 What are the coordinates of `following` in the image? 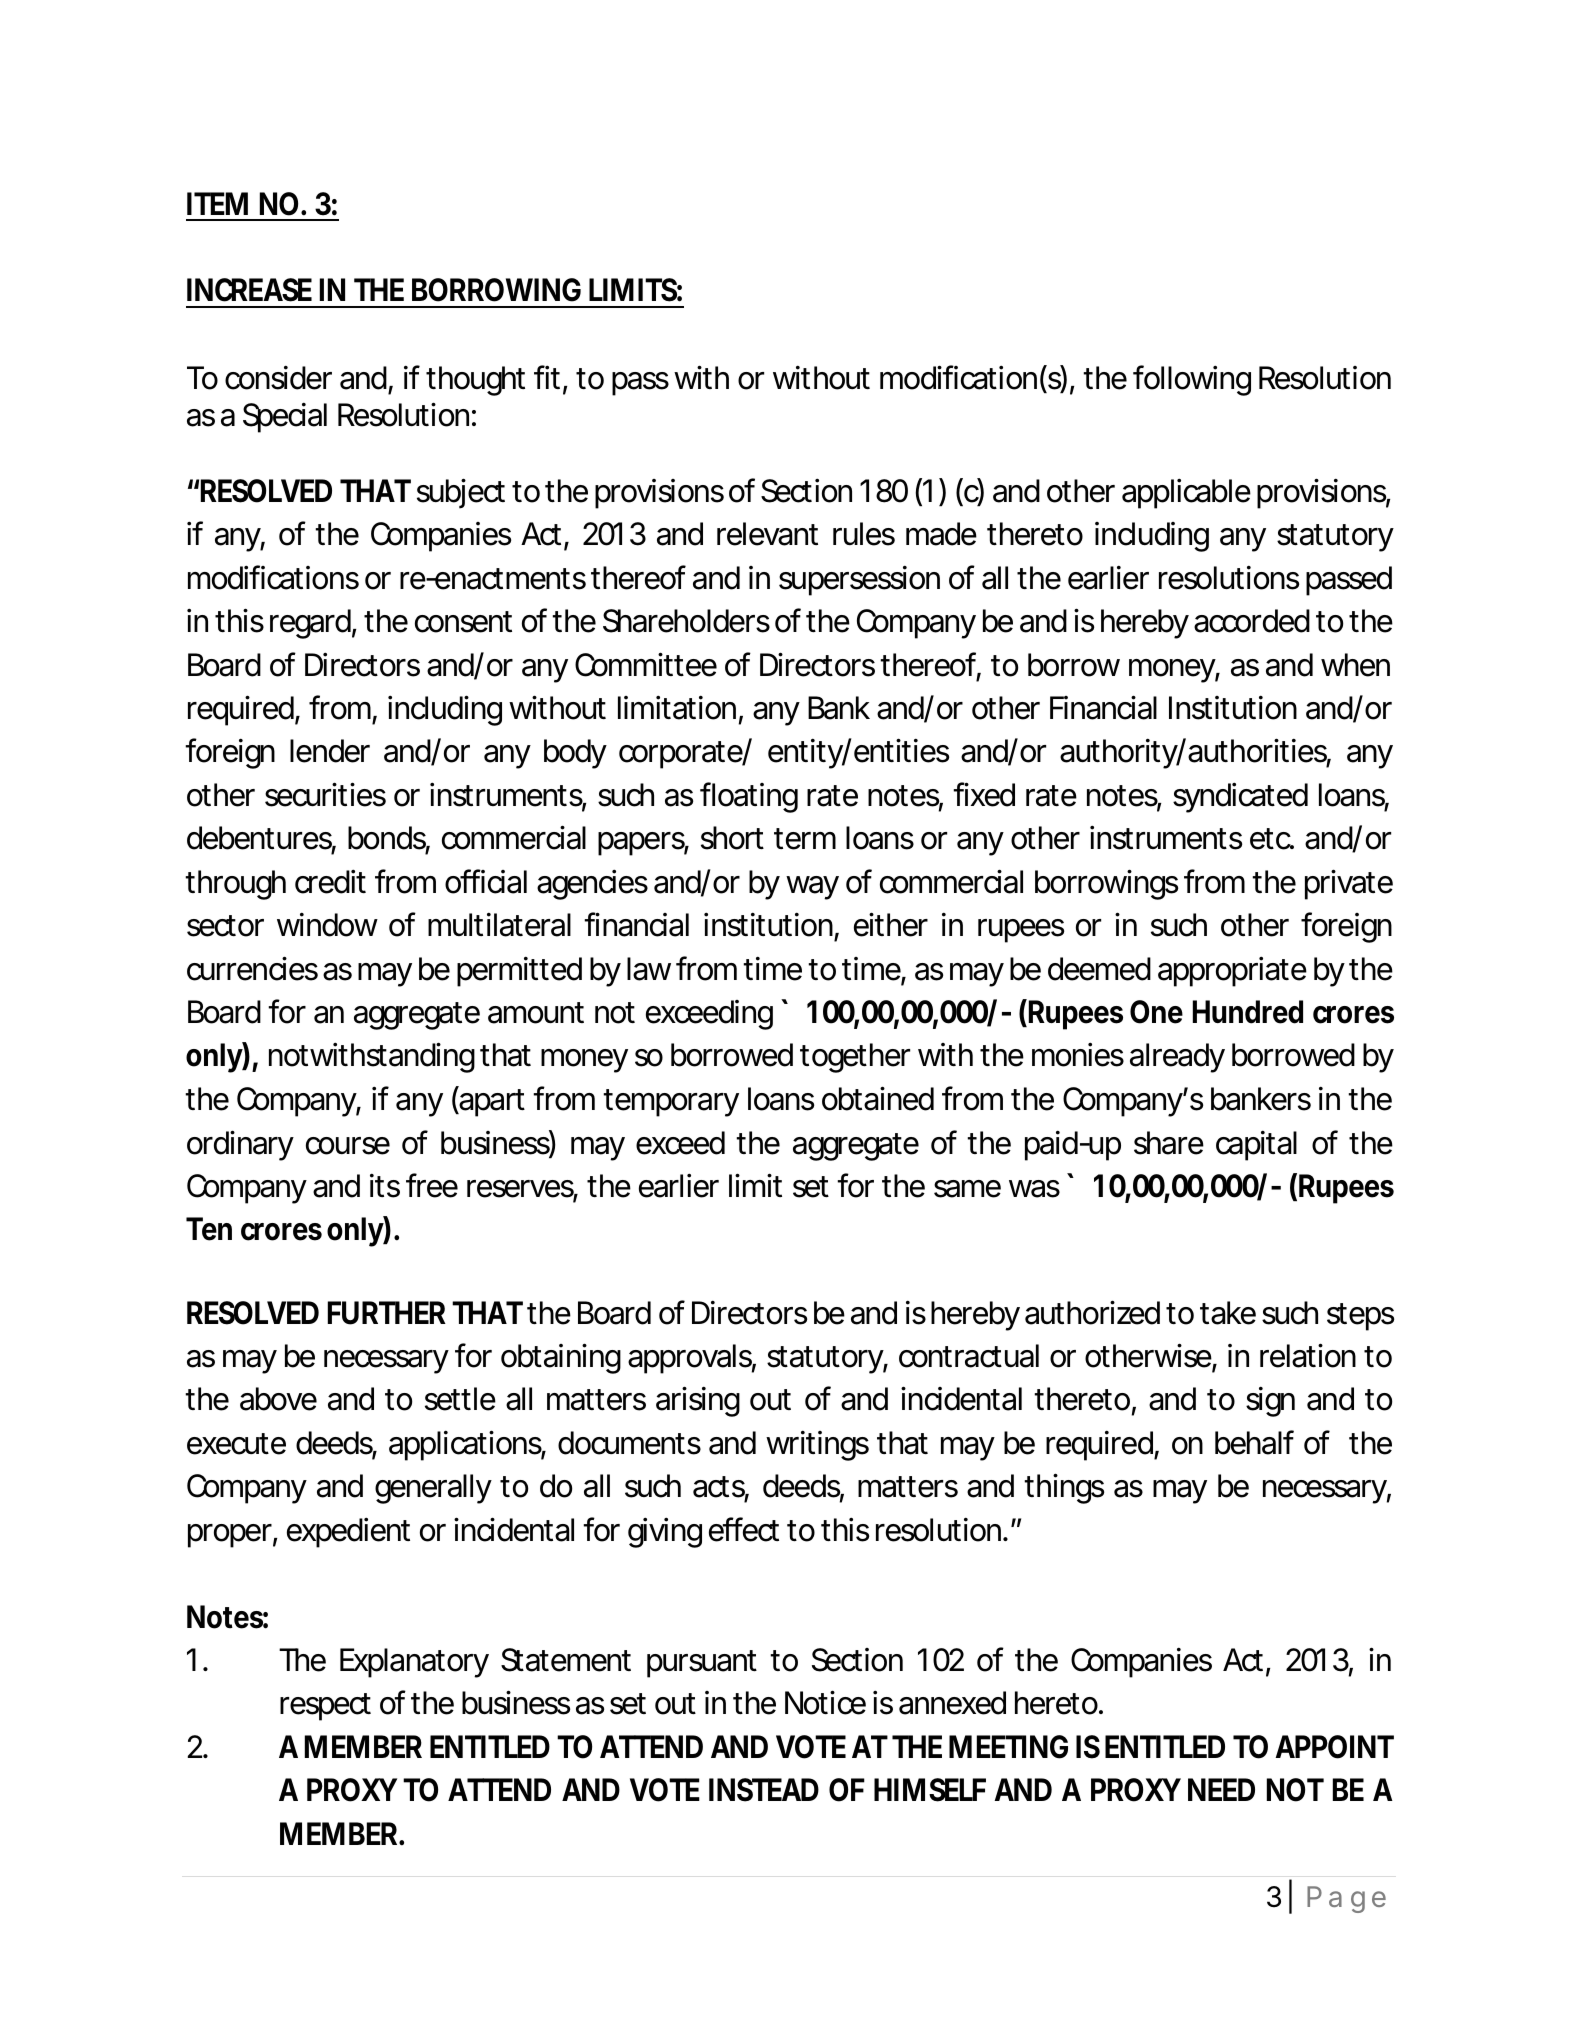 It's located at (1192, 380).
